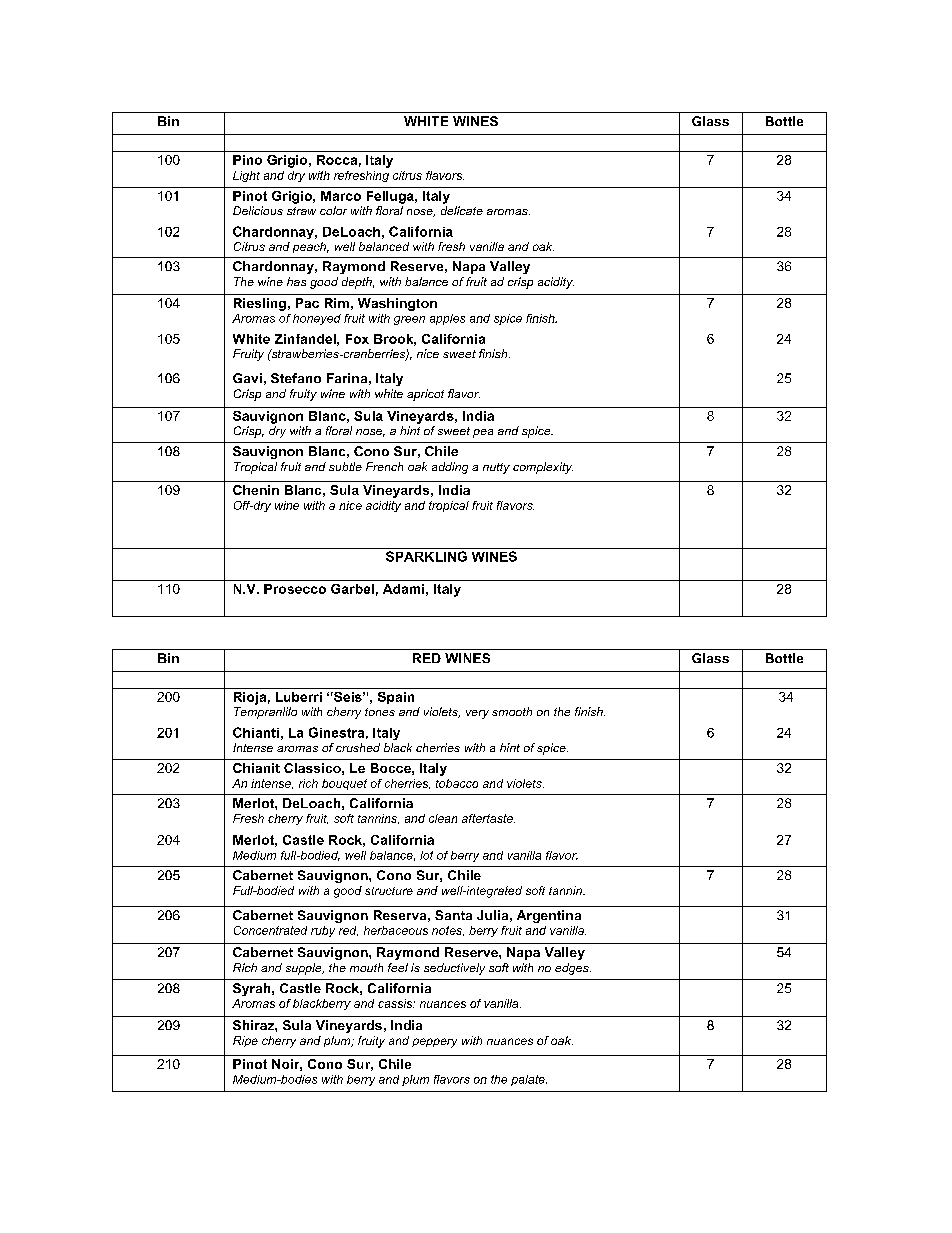 This screenshot has height=1233, width=952. Describe the element at coordinates (295, 589) in the screenshot. I see `Prosecco` at that location.
